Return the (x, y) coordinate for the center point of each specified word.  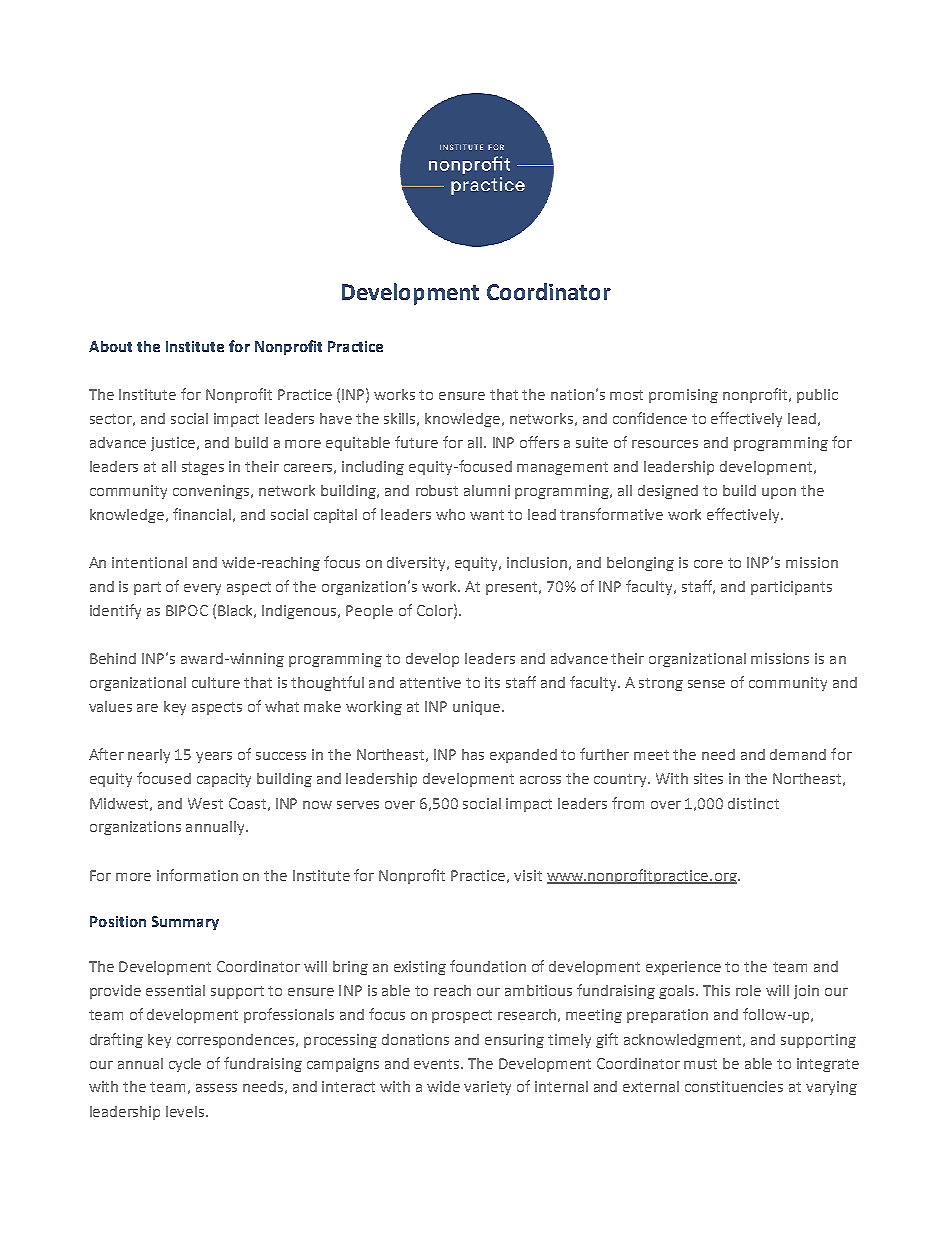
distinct (753, 803)
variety (487, 1088)
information (197, 875)
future (416, 442)
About (110, 346)
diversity (418, 564)
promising (683, 396)
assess (216, 1088)
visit (528, 875)
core (708, 564)
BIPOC (187, 610)
